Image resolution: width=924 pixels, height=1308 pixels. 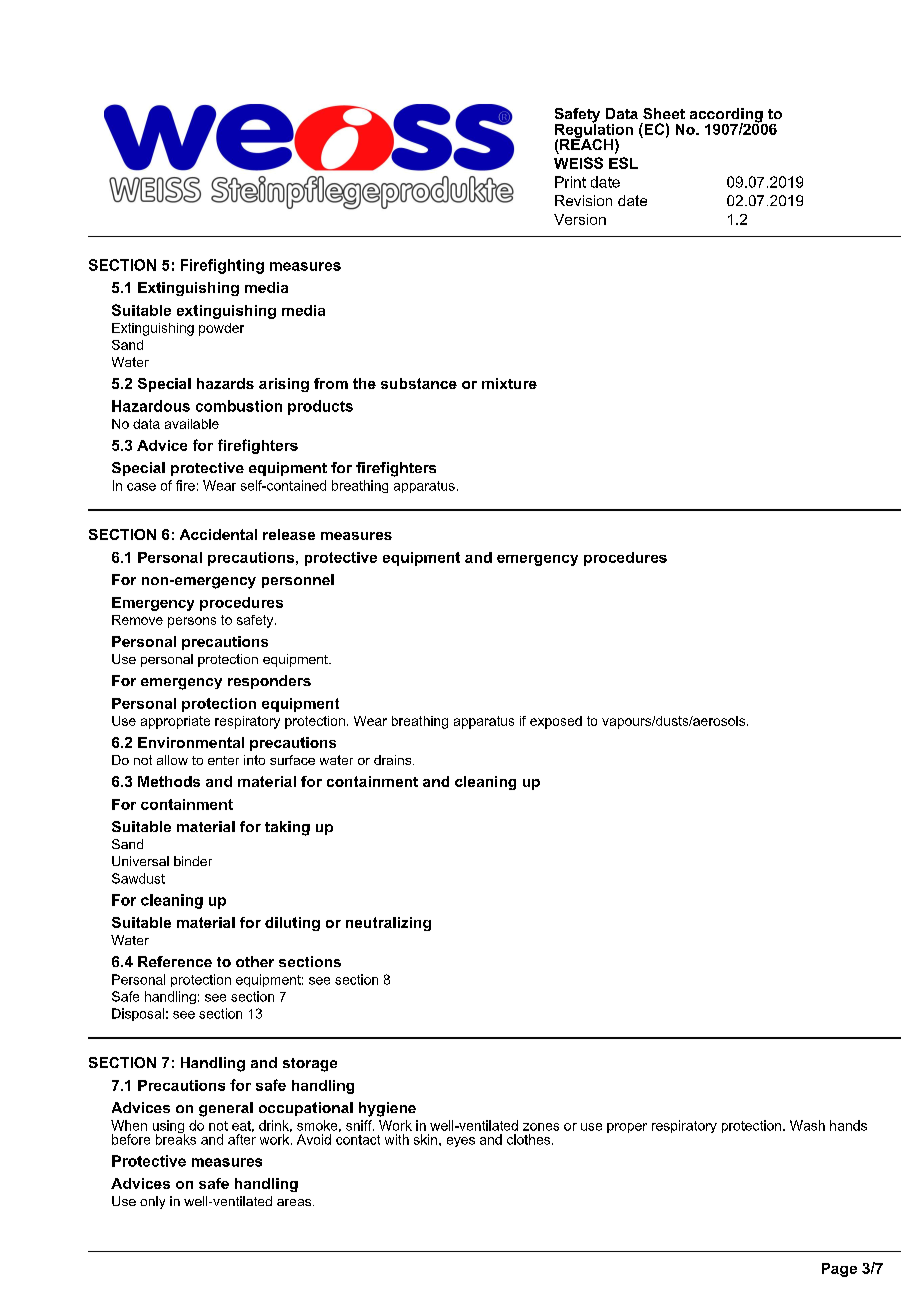 I want to click on neutralizing, so click(x=388, y=924).
